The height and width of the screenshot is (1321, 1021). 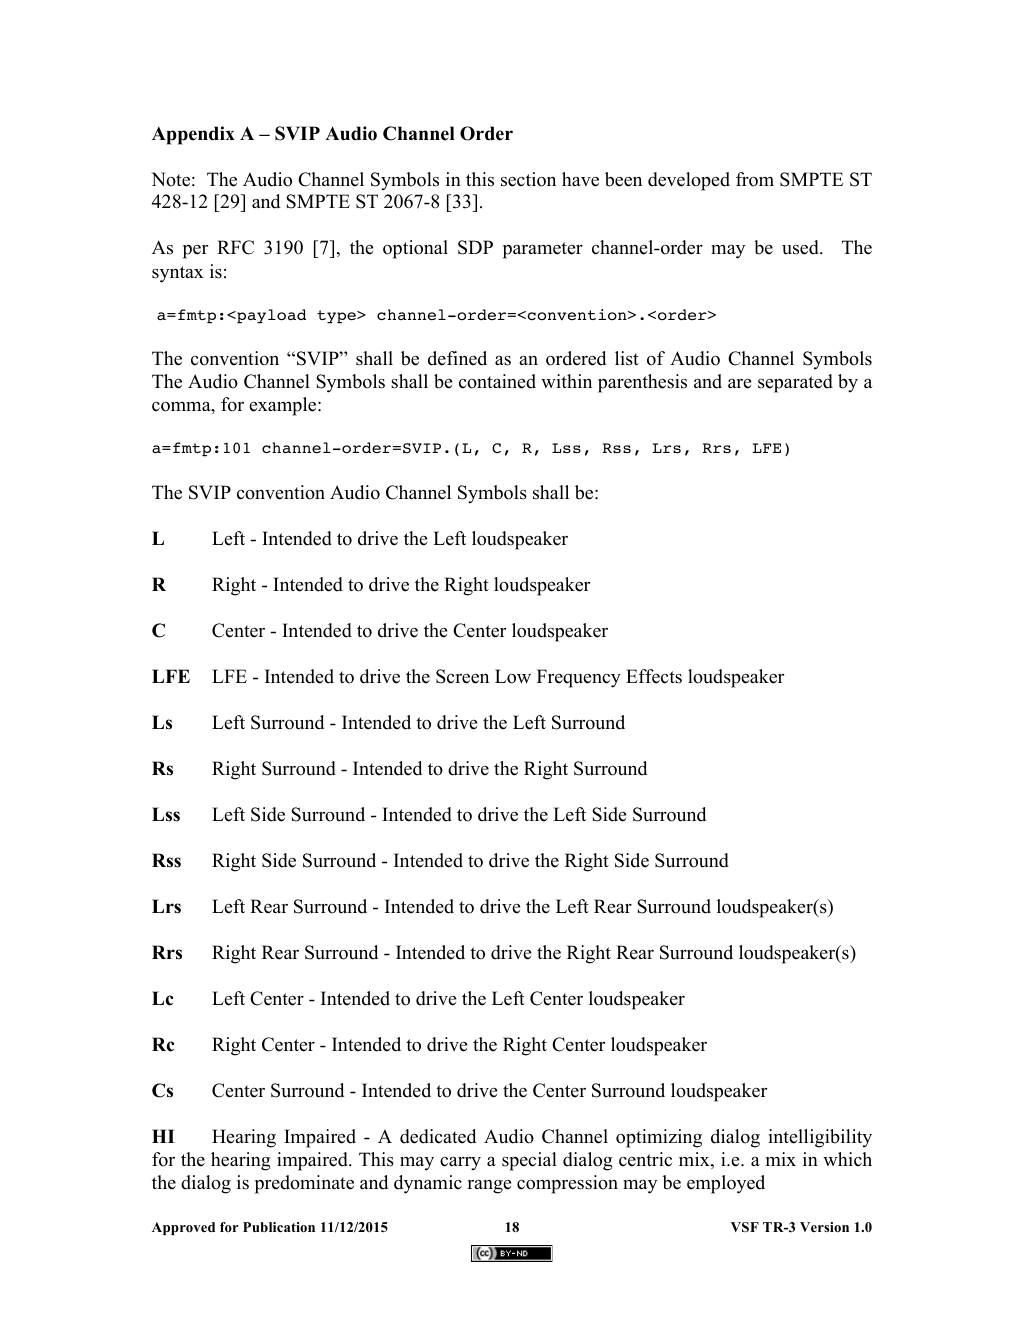 I want to click on employed, so click(x=726, y=1184).
